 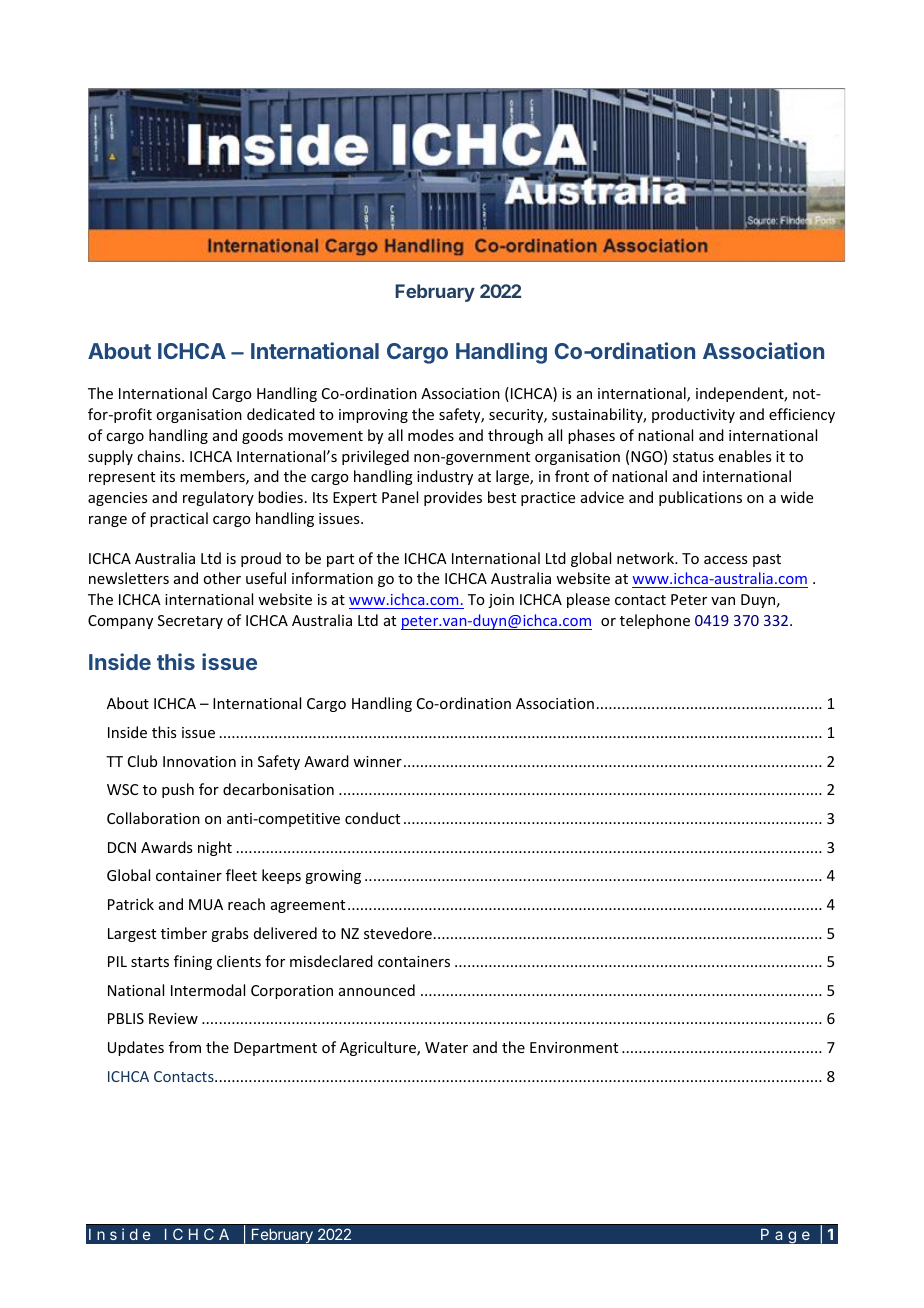 I want to click on Review, so click(x=173, y=1018).
